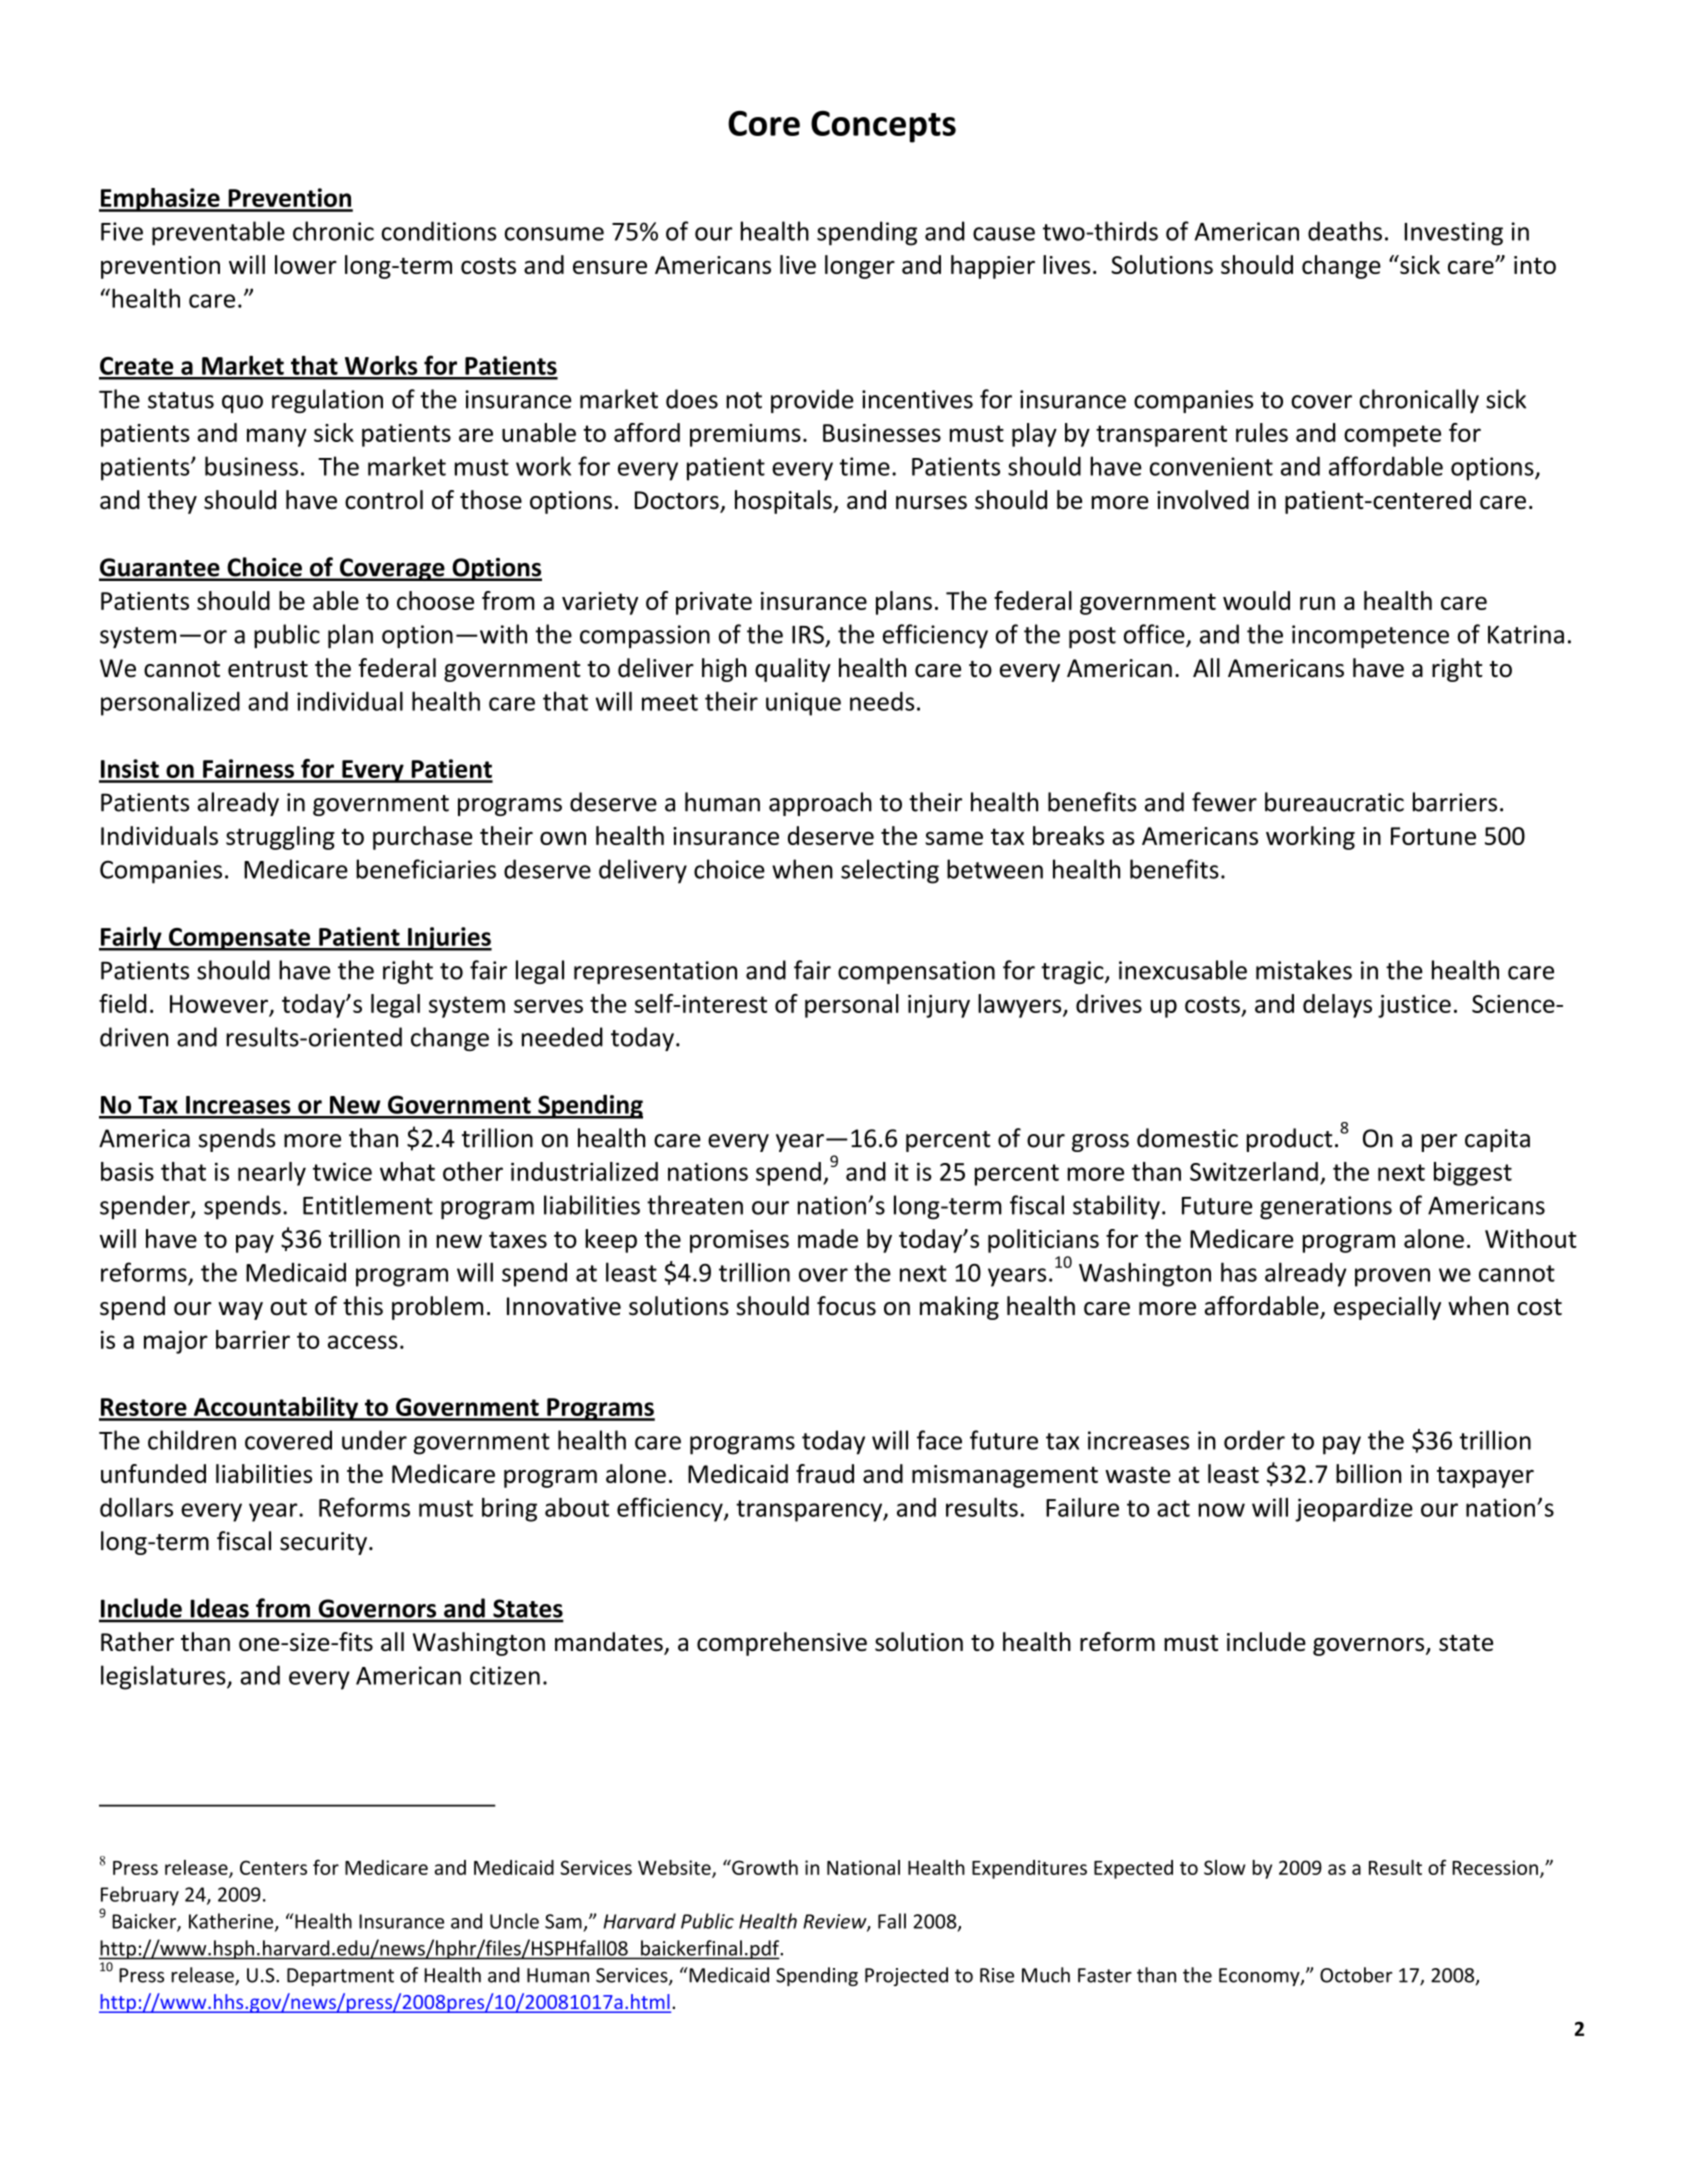 This screenshot has height=2179, width=1684. Describe the element at coordinates (883, 127) in the screenshot. I see `Concepts` at that location.
